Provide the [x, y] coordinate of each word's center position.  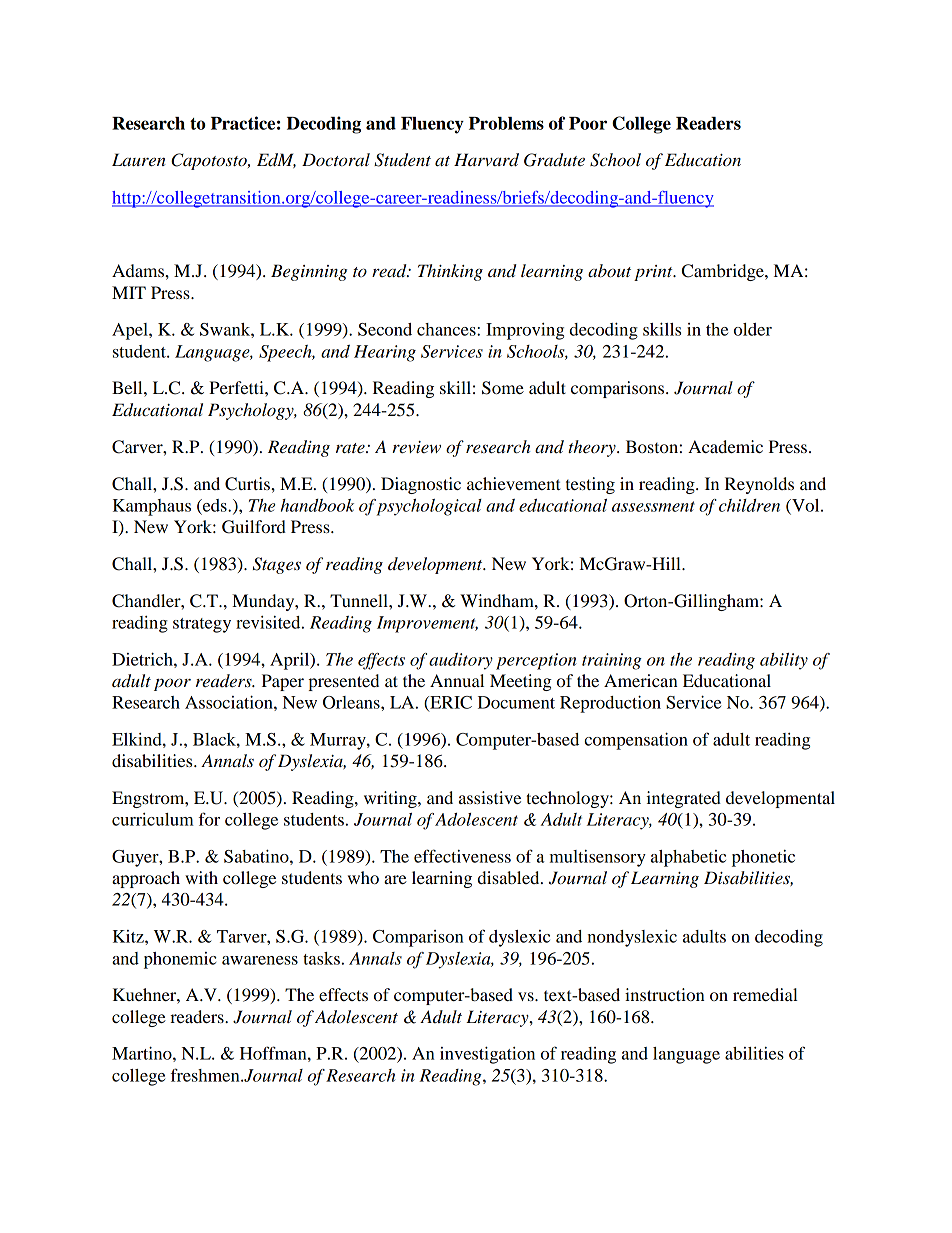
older [753, 329]
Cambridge [724, 272]
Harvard [486, 160]
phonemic [180, 960]
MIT [129, 292]
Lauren [139, 160]
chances [447, 329]
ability [784, 661]
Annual [457, 680]
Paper [283, 682]
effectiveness [462, 856]
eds [215, 505]
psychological [429, 507]
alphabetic [688, 858]
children [749, 505]
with [201, 877]
